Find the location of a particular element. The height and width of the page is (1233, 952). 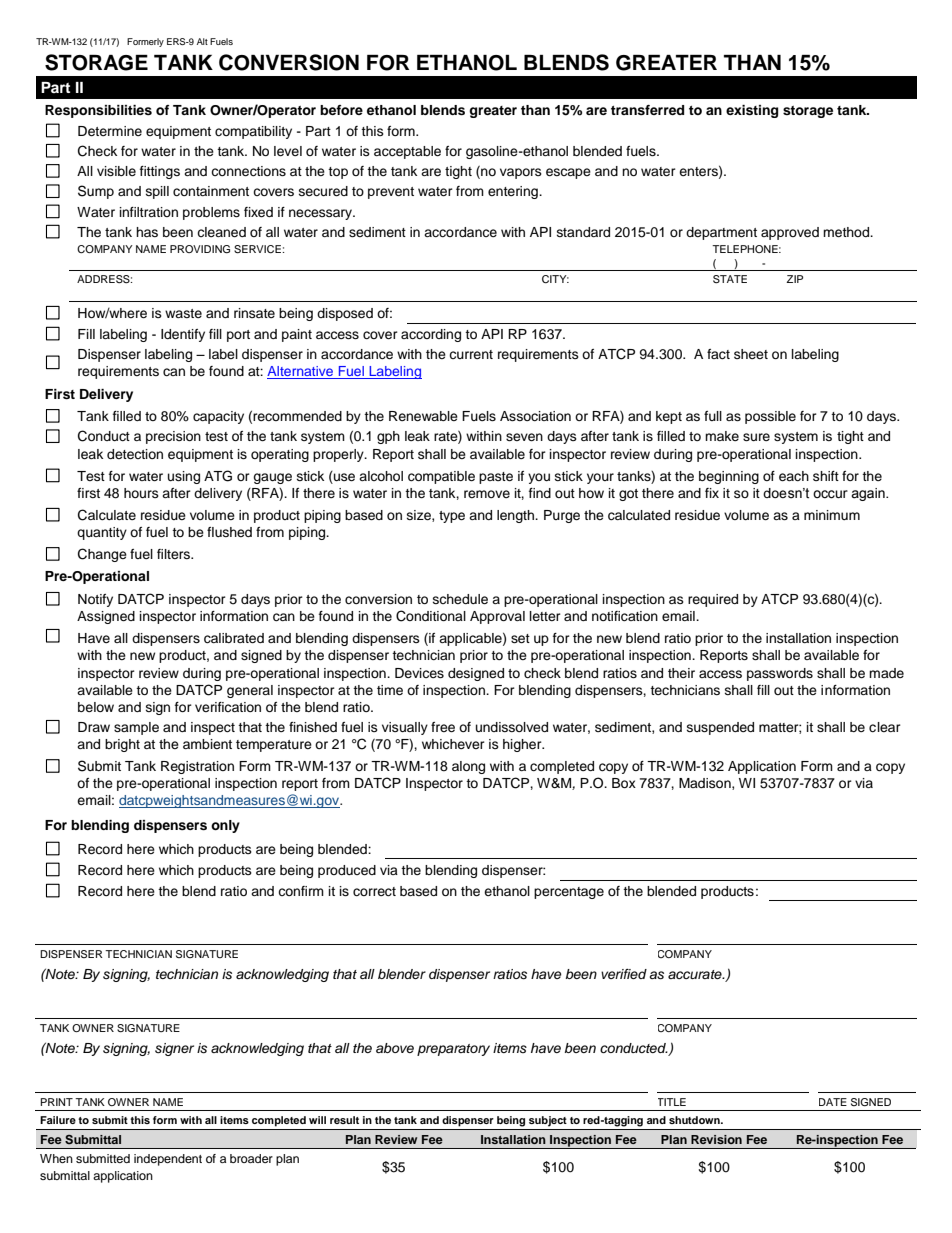

minimum is located at coordinates (832, 515).
